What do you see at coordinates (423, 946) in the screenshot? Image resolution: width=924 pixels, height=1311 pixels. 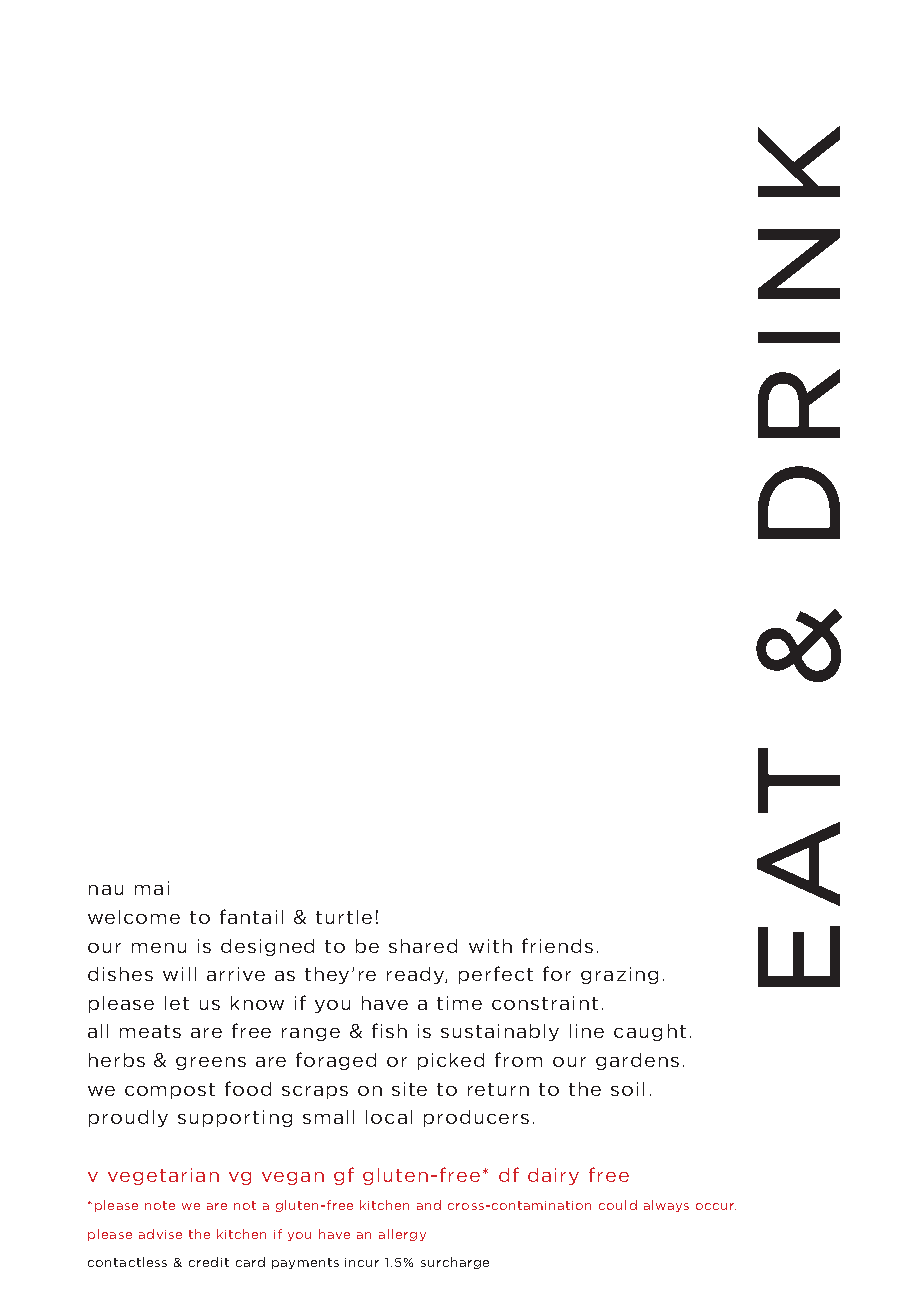 I see `shared` at bounding box center [423, 946].
